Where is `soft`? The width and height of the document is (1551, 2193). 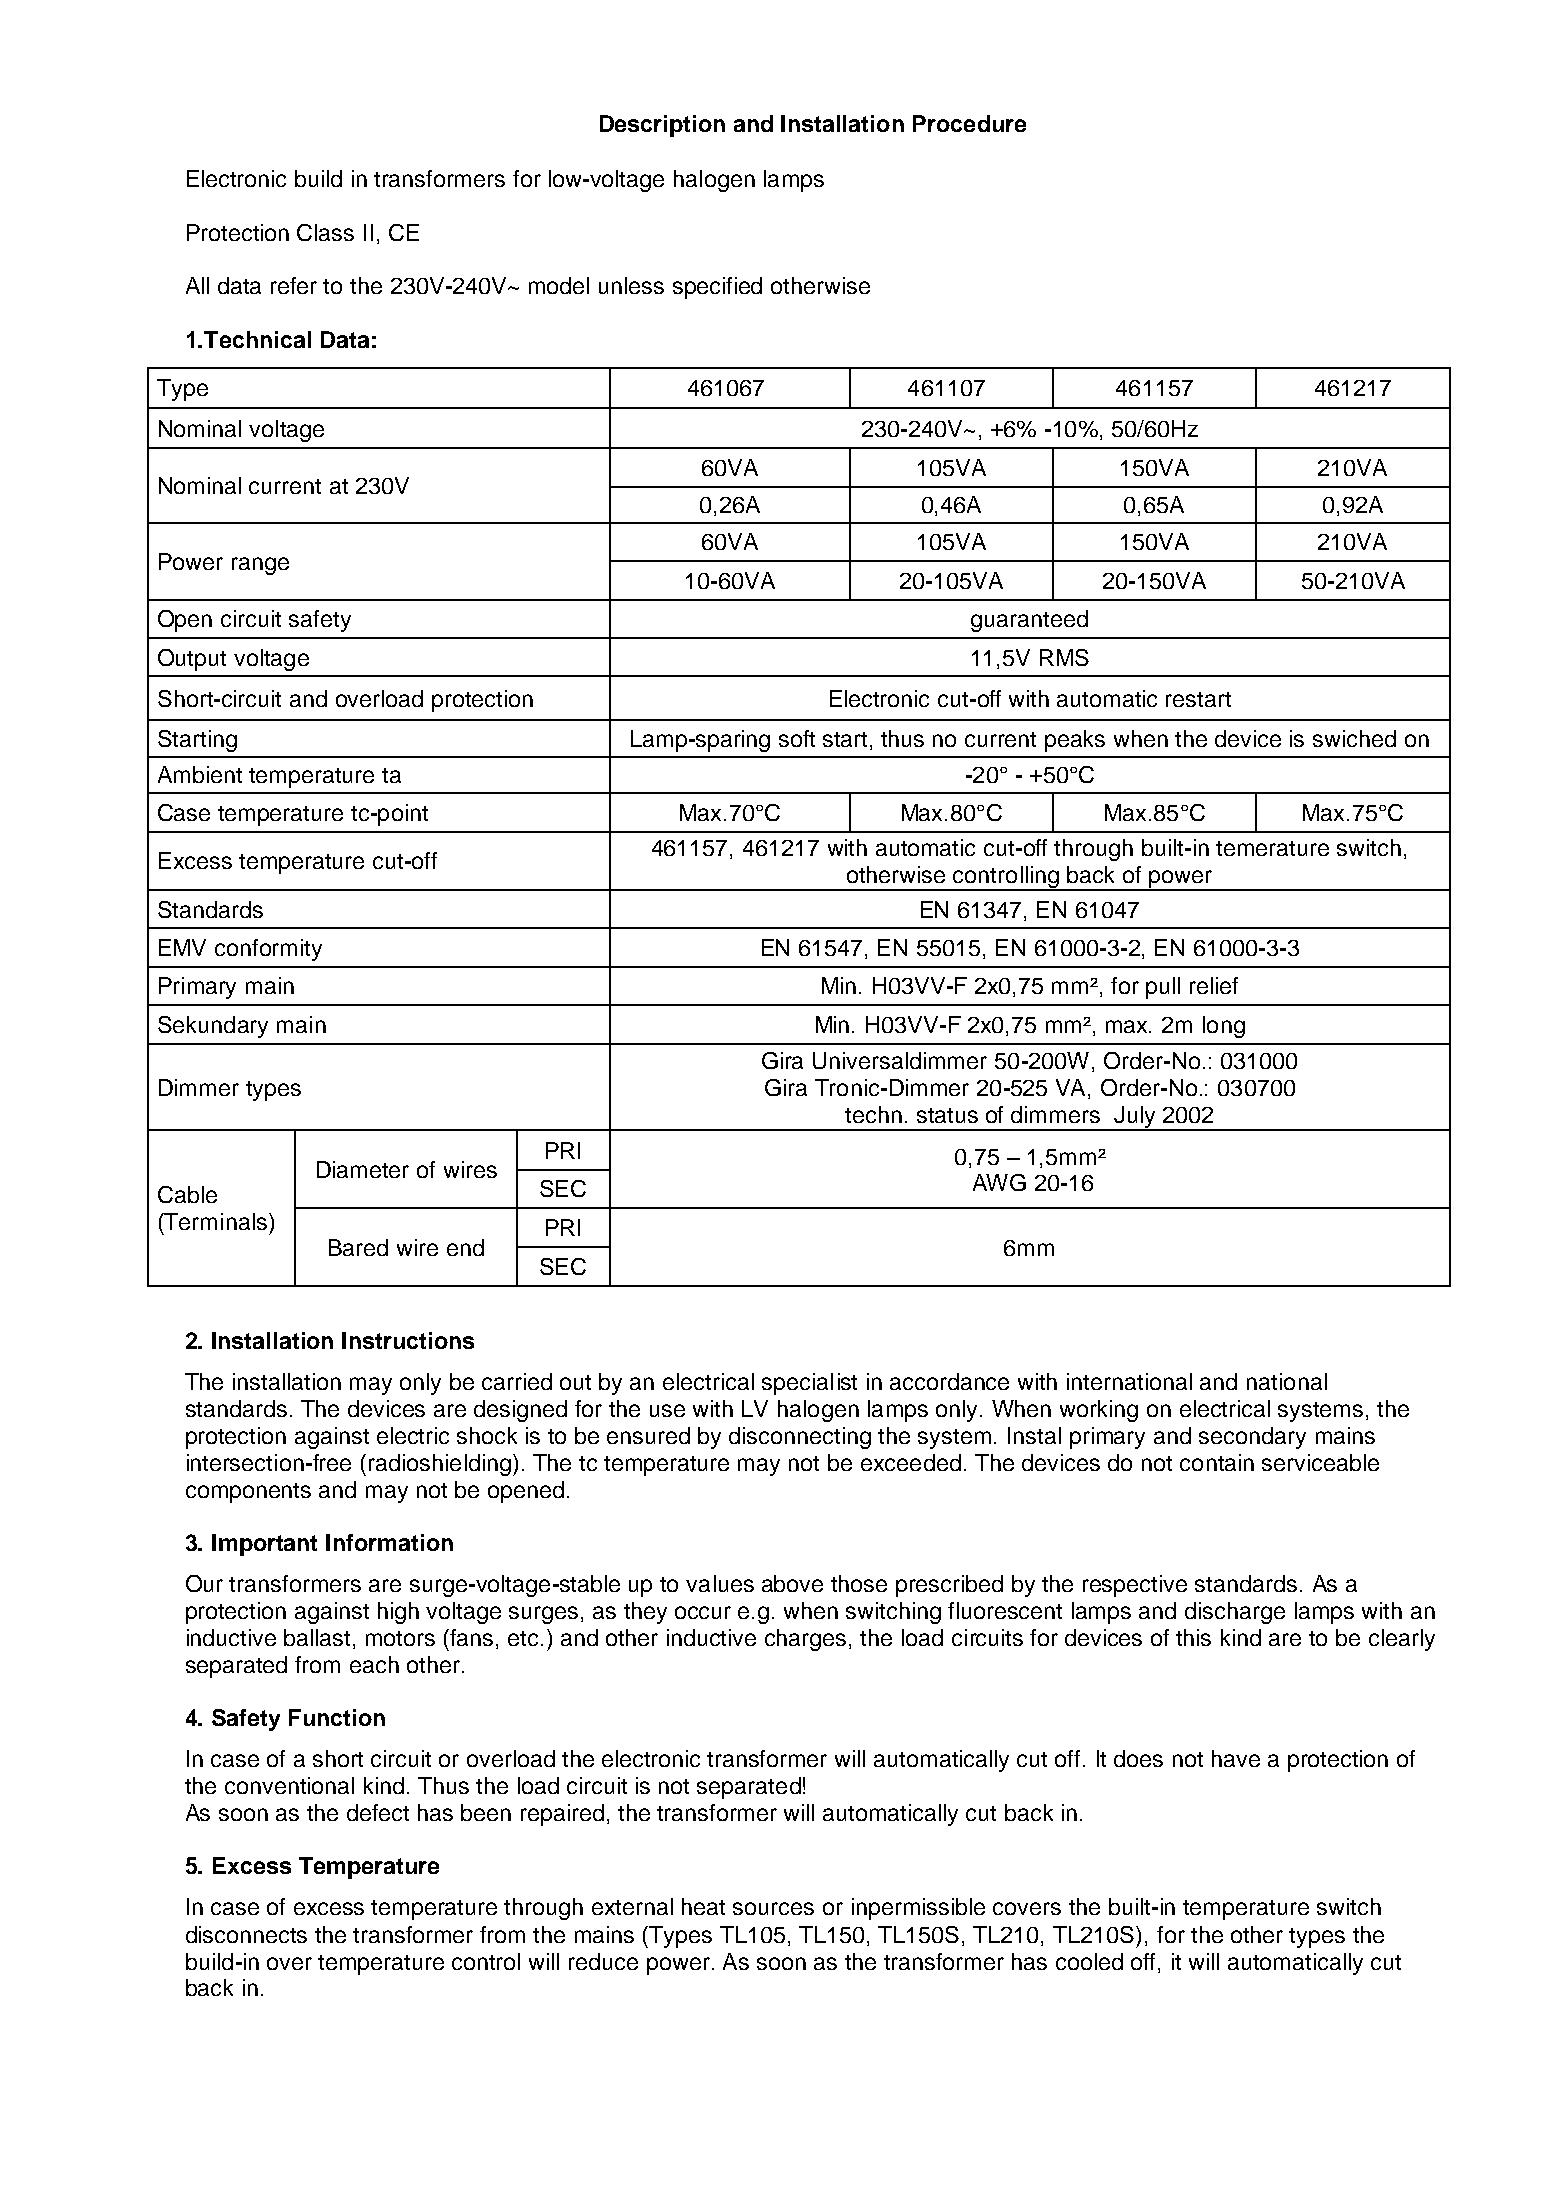
soft is located at coordinates (797, 738).
